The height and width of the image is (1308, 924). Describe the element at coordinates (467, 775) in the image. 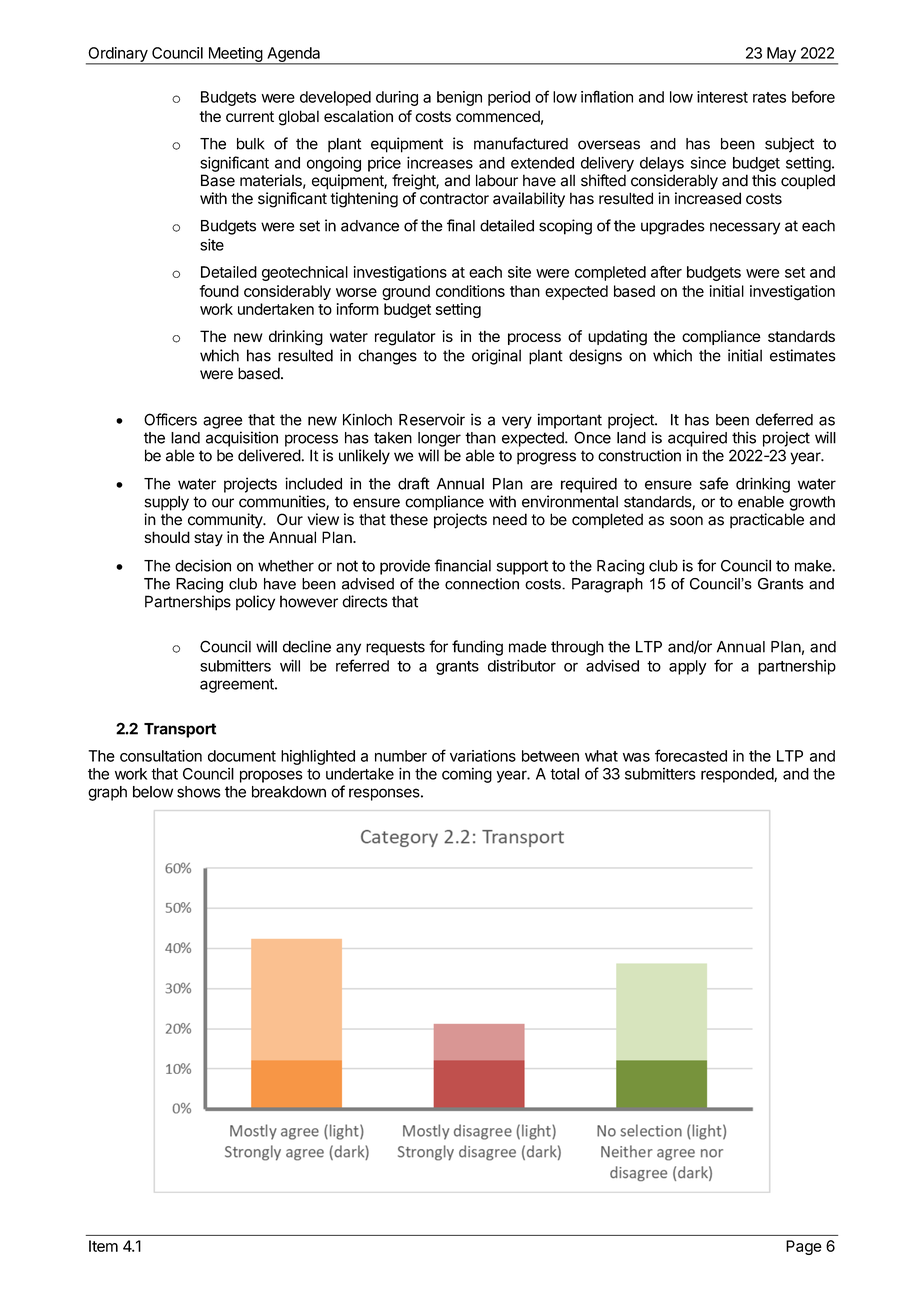

I see `coming` at that location.
